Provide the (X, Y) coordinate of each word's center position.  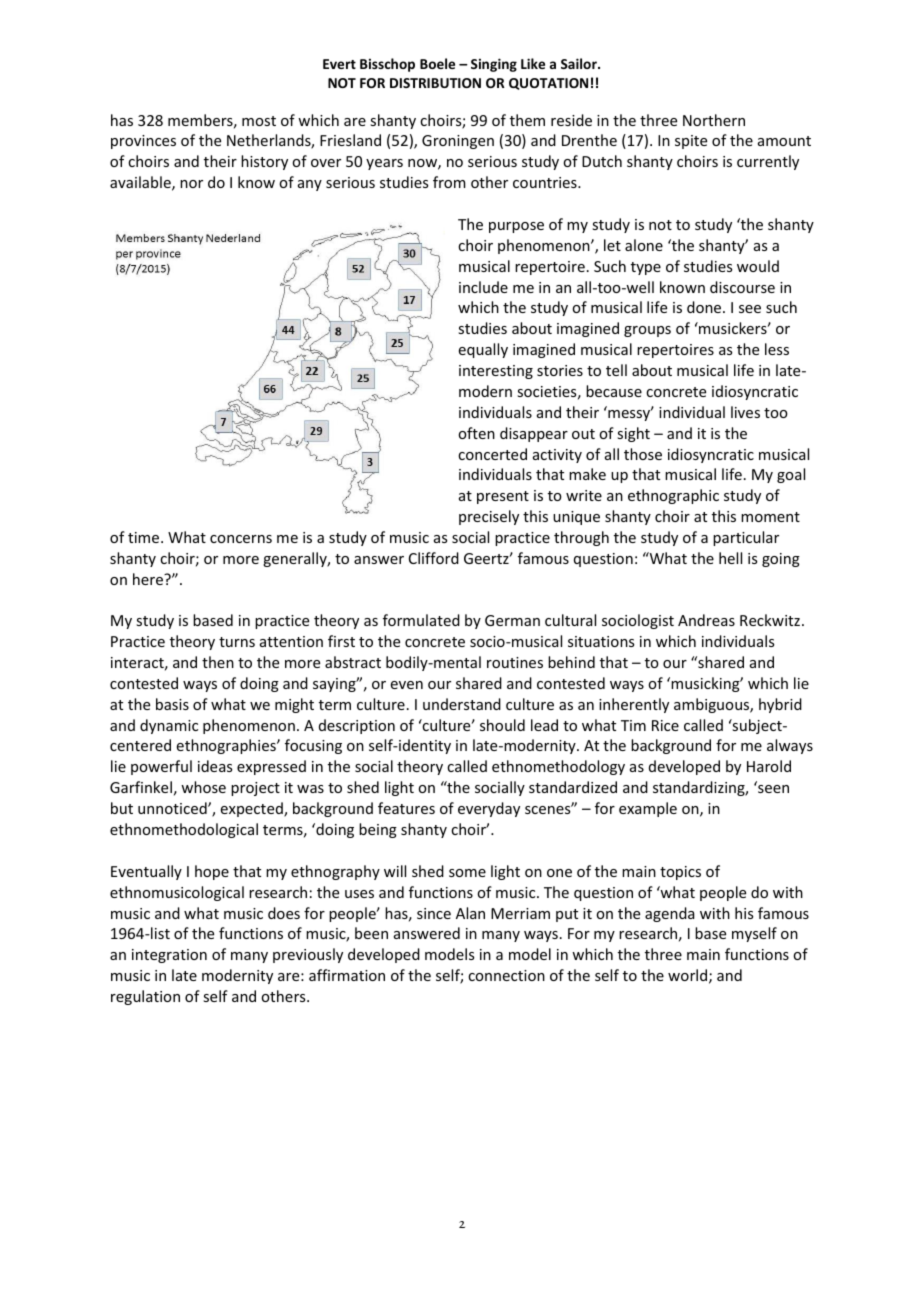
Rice (665, 725)
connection (506, 975)
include (483, 287)
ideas (215, 766)
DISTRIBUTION (435, 83)
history (264, 162)
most (259, 121)
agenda (670, 914)
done (705, 307)
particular (746, 538)
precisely (489, 517)
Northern (714, 120)
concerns (241, 539)
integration (169, 956)
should (502, 725)
